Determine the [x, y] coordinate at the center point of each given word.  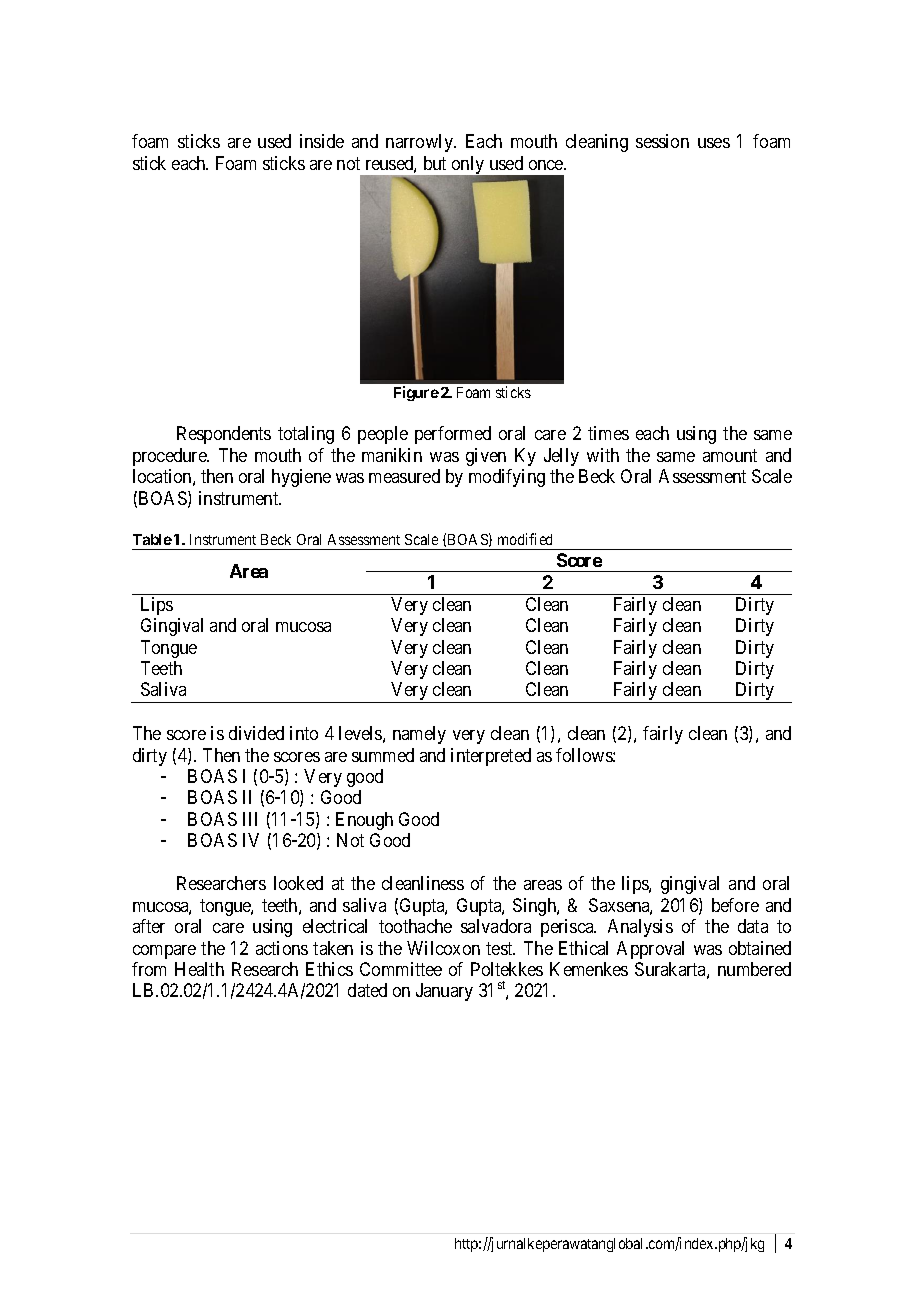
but [435, 163]
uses [714, 143]
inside [322, 141]
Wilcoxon [443, 948]
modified [525, 539]
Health [199, 969]
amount [730, 455]
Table [152, 539]
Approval [650, 950]
